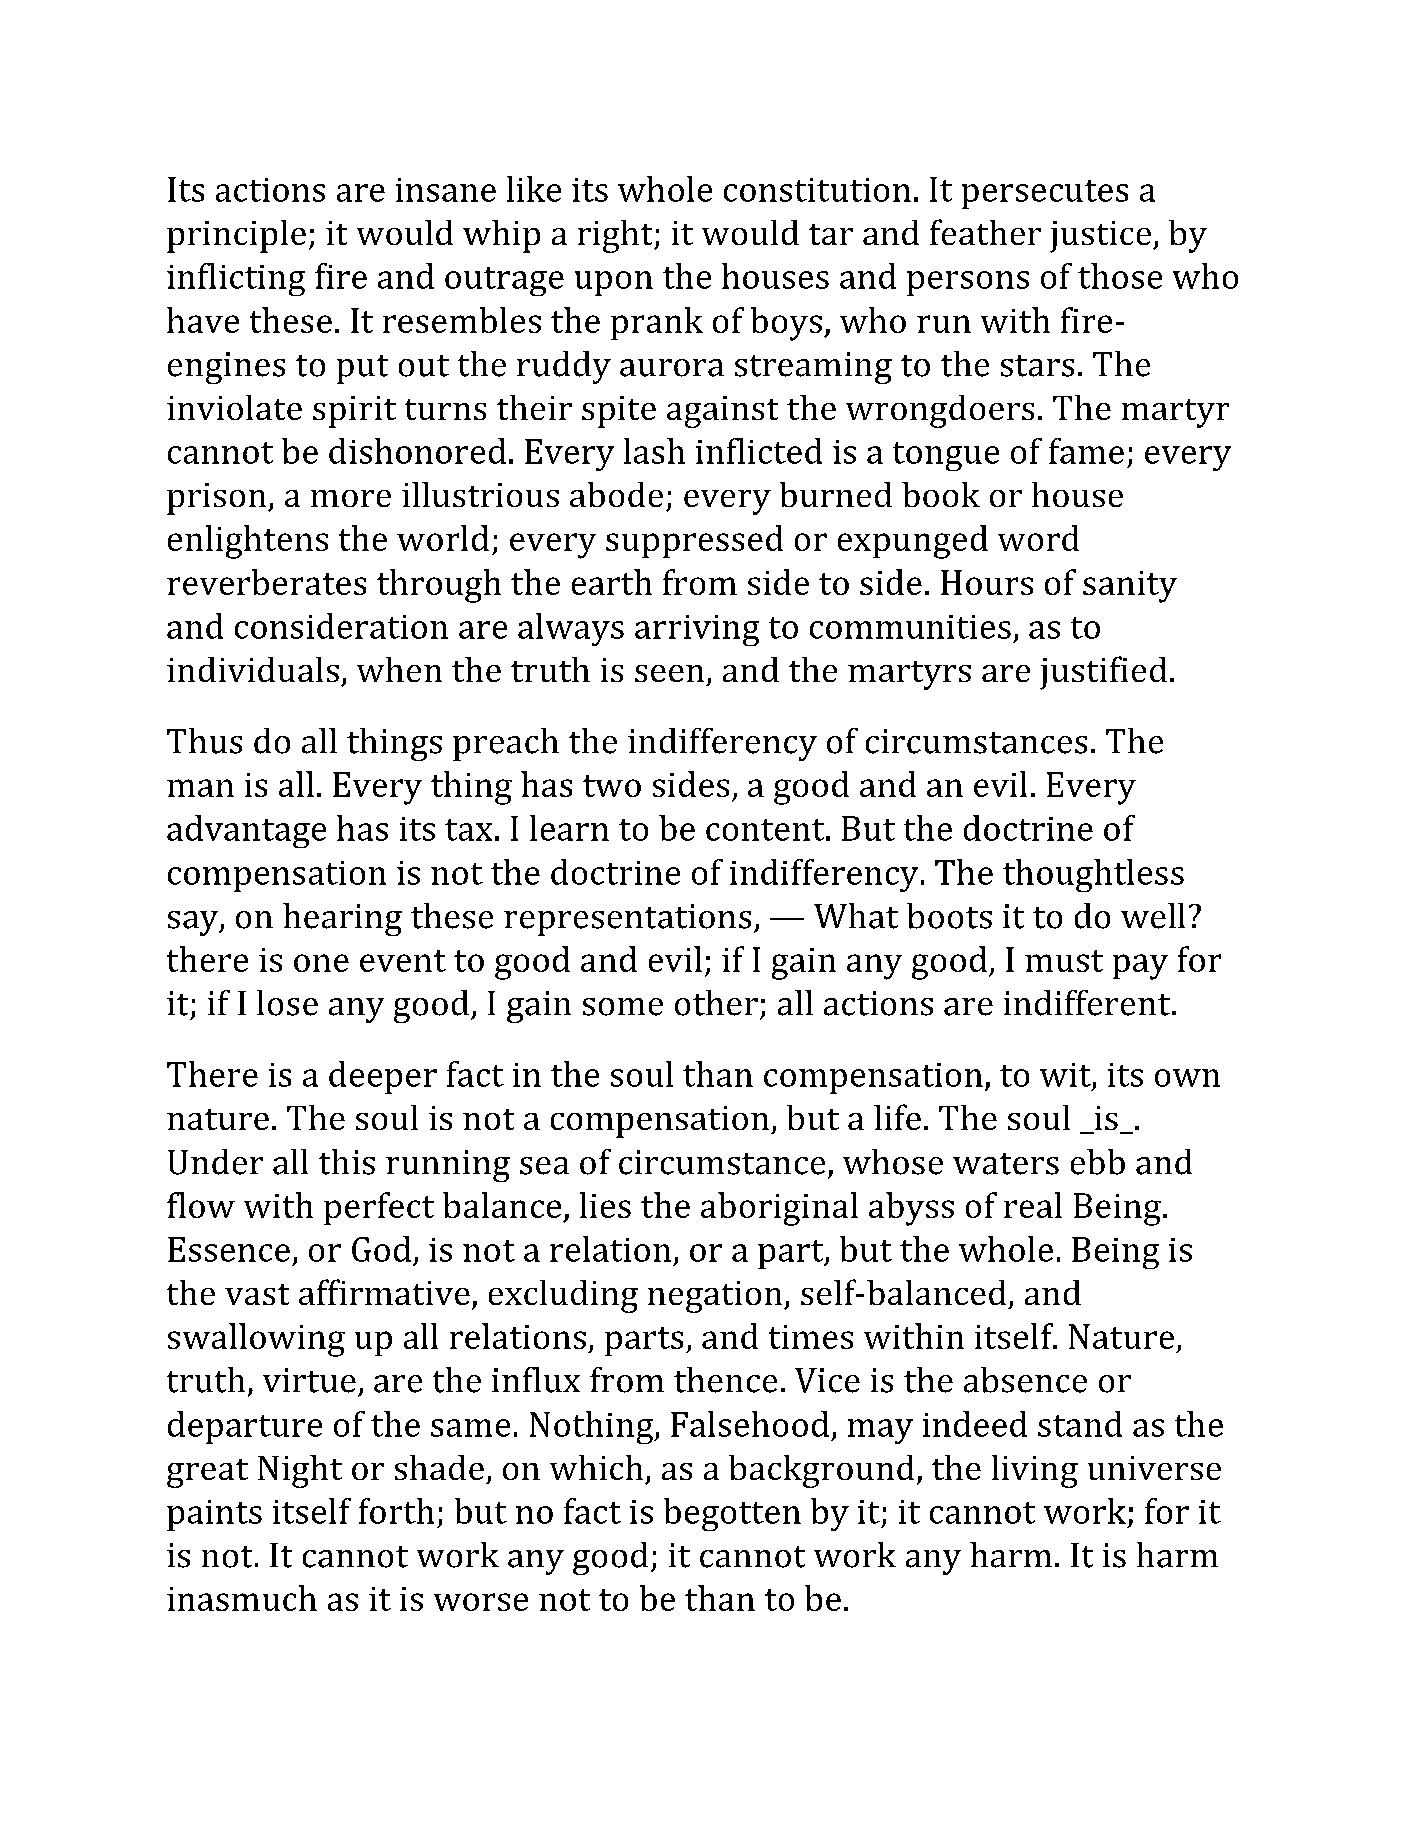 This screenshot has height=1821, width=1407. I want to click on inasmuch, so click(242, 1598).
